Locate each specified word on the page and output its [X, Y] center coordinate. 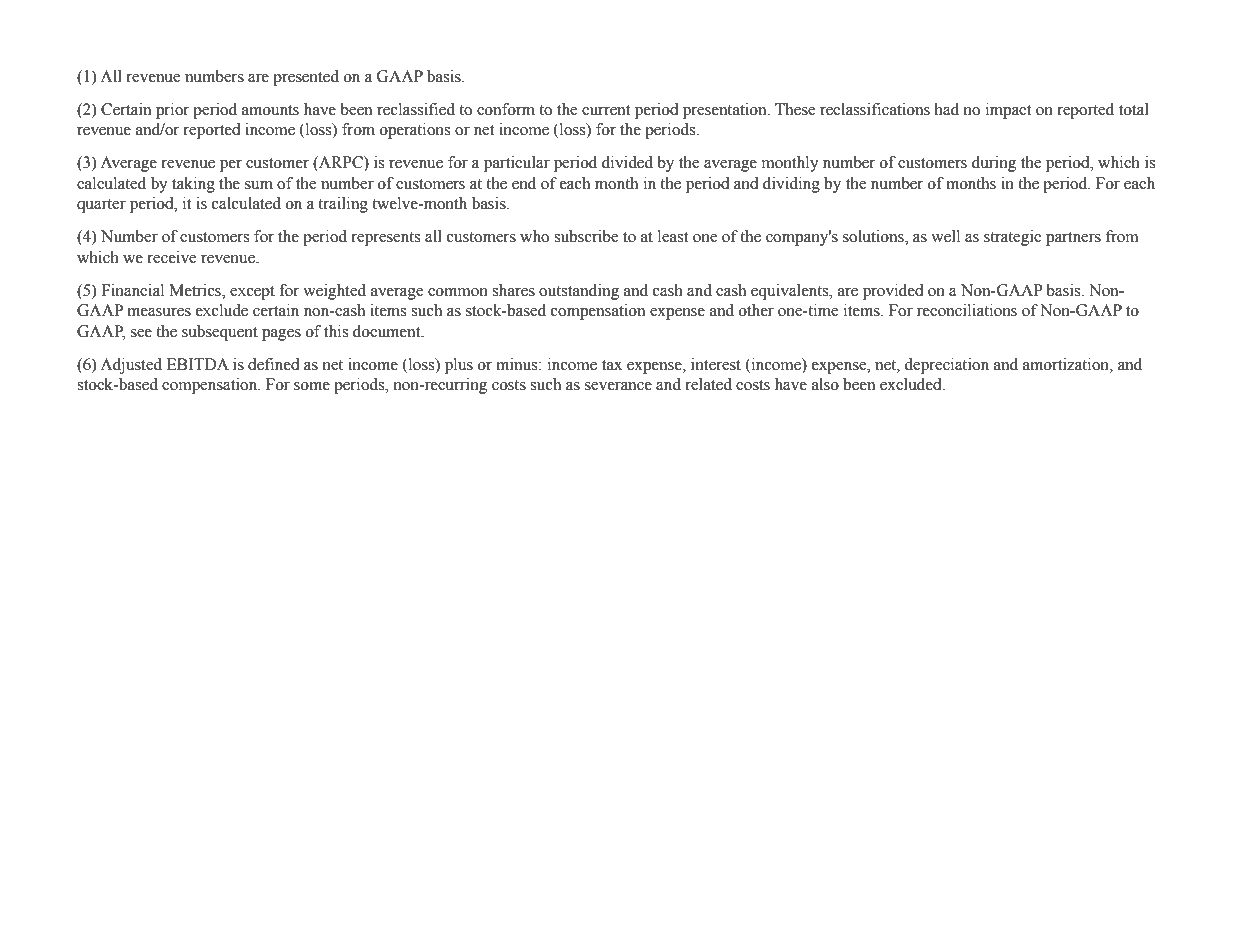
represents [385, 239]
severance [618, 386]
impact [1008, 111]
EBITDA [198, 364]
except [252, 293]
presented [306, 78]
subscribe [586, 236]
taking [193, 185]
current [606, 110]
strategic [1012, 238]
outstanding [579, 292]
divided [627, 162]
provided [893, 292]
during [994, 164]
